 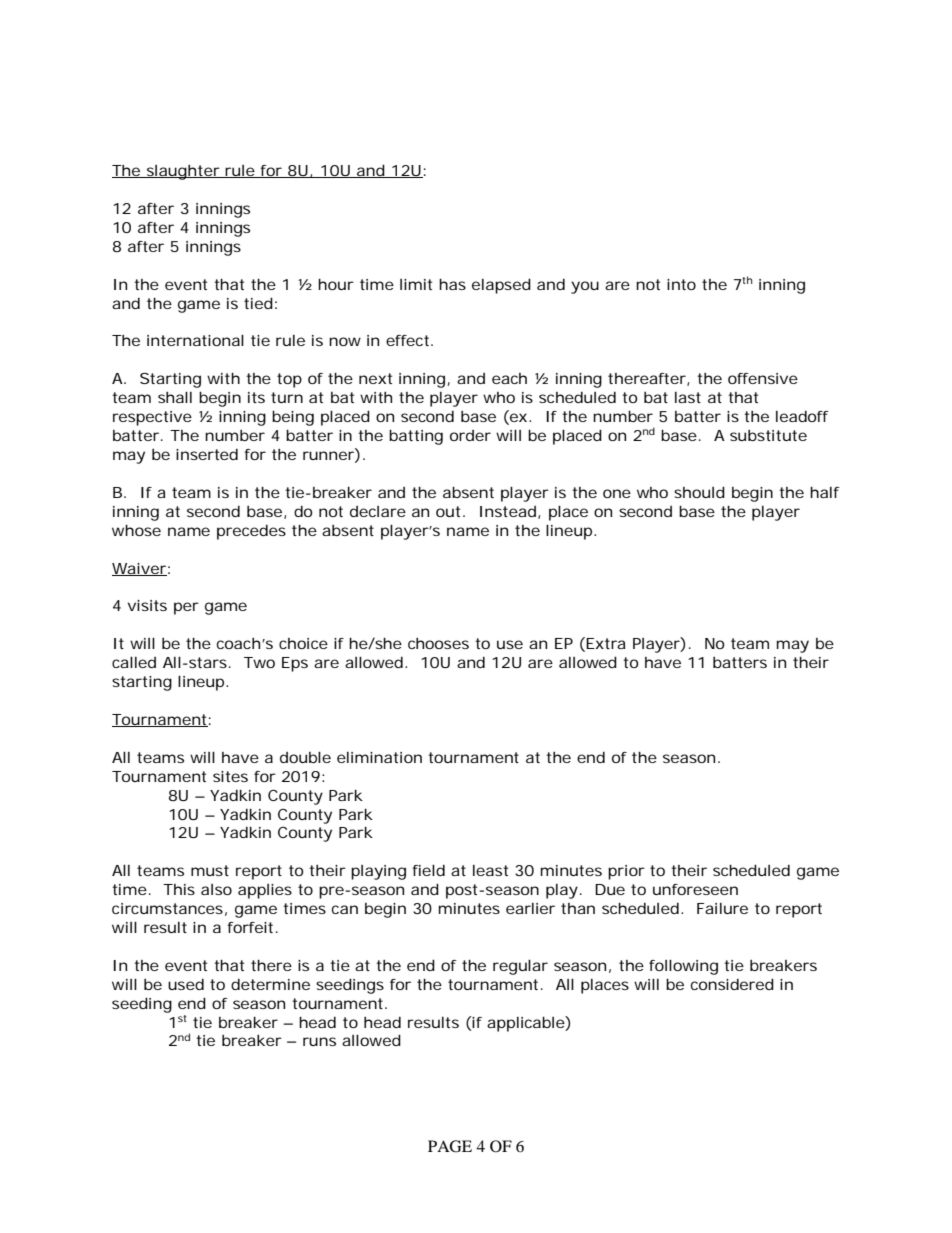 I want to click on slaughter, so click(x=183, y=172).
